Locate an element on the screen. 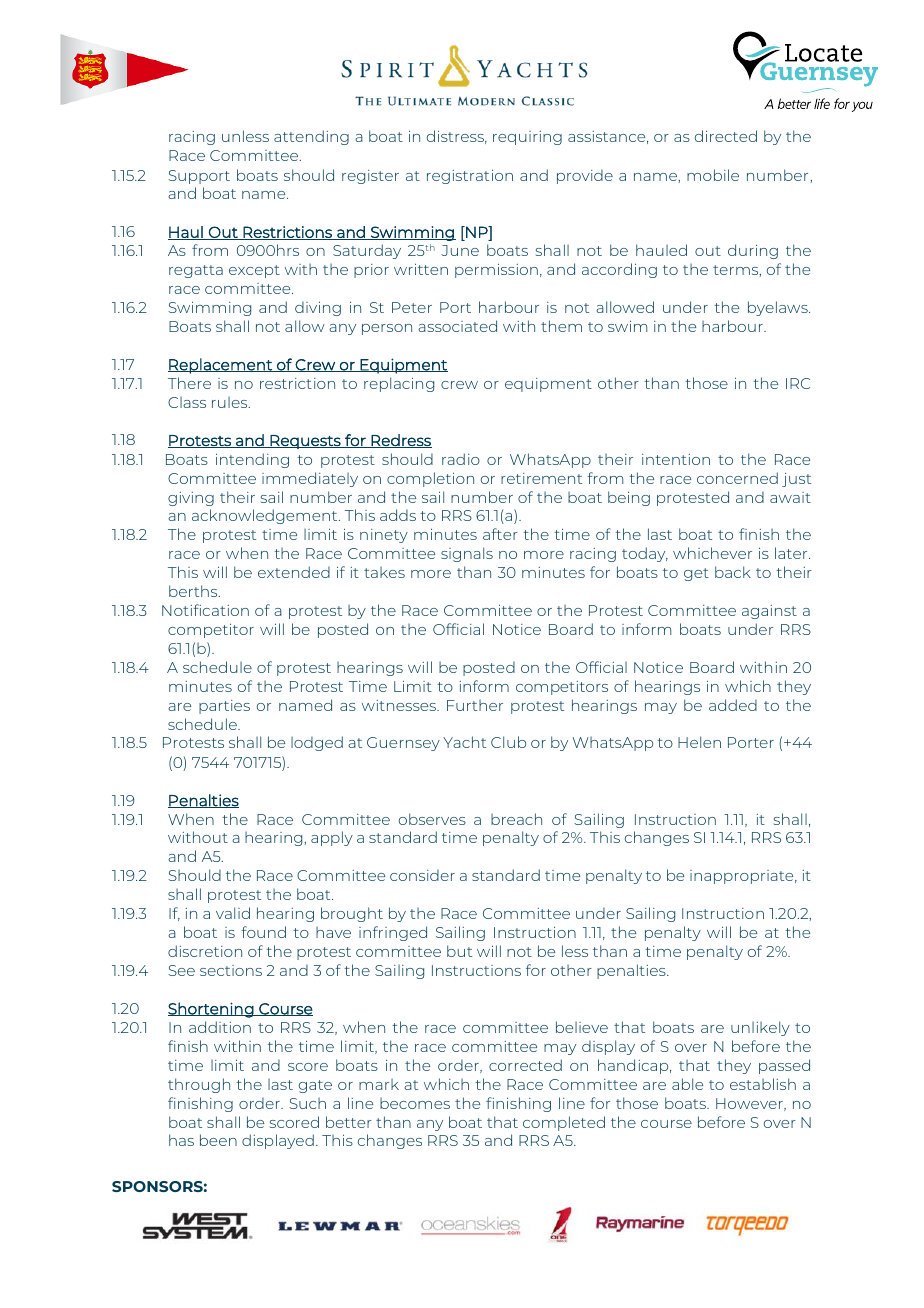 Image resolution: width=924 pixels, height=1308 pixels. parties is located at coordinates (224, 707).
